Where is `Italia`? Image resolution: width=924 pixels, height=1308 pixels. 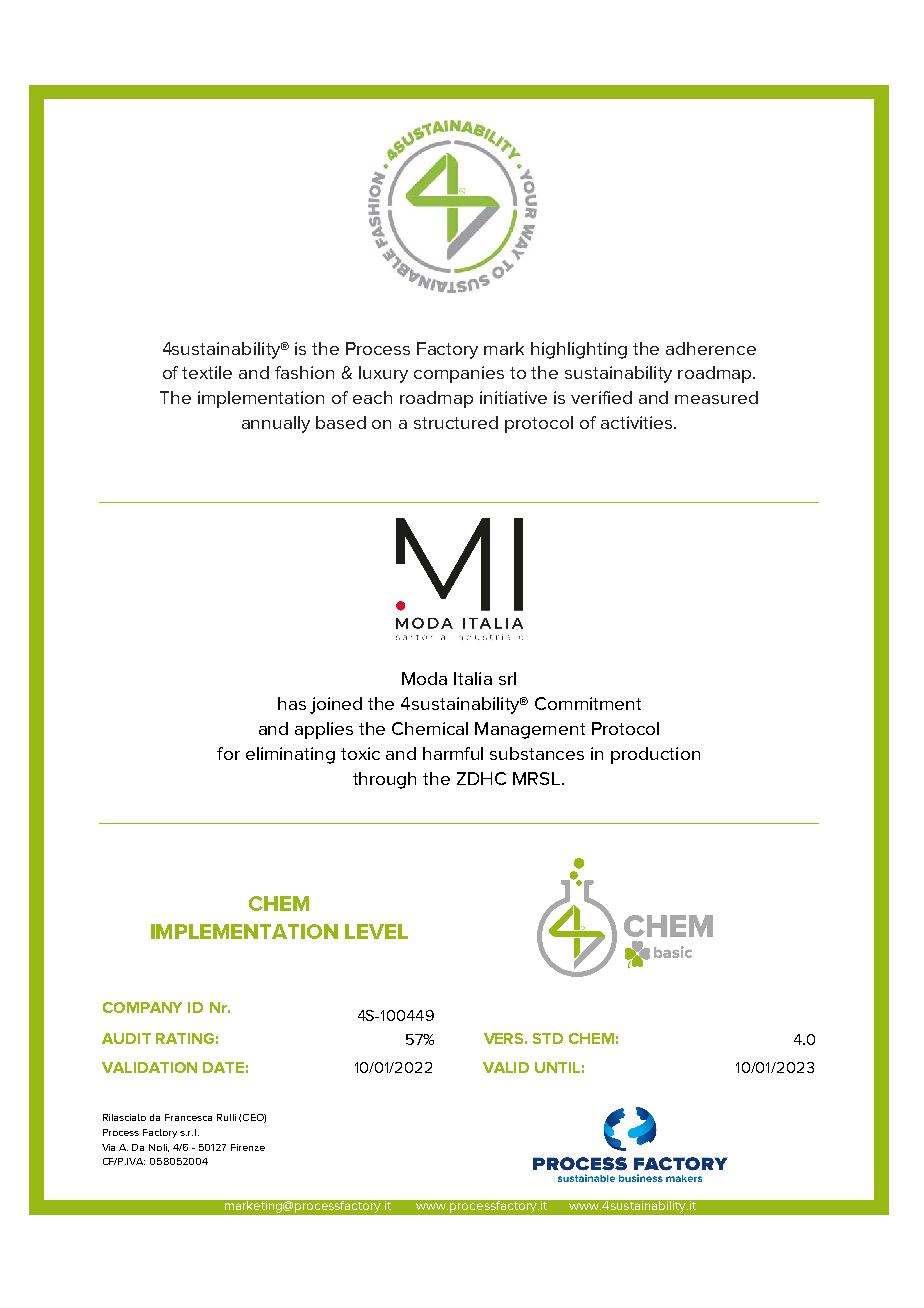 Italia is located at coordinates (473, 678).
